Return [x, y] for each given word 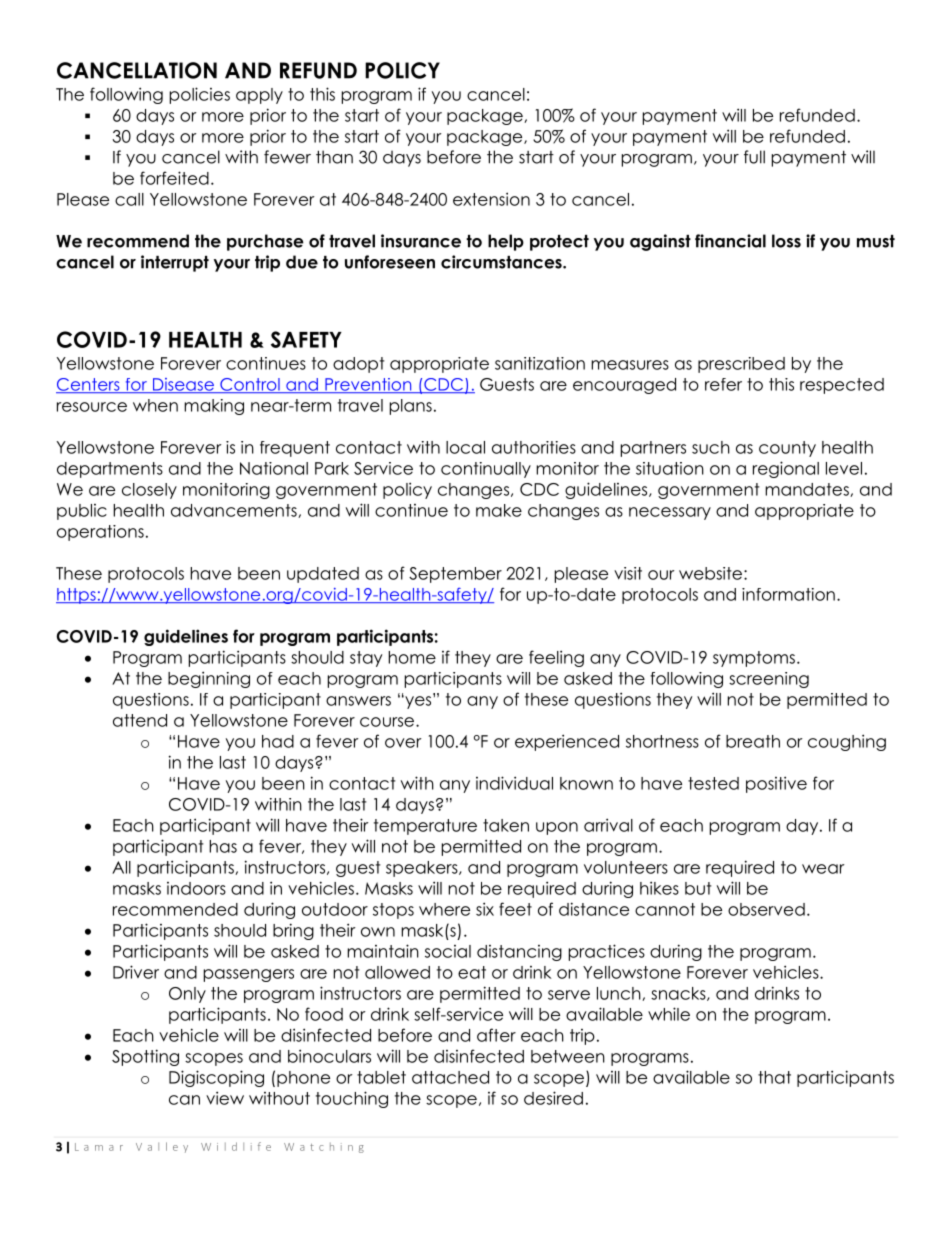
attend [140, 720]
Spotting [145, 1057]
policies [200, 95]
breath [753, 741]
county [787, 449]
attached [450, 1077]
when [155, 405]
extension [491, 199]
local [465, 447]
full [754, 157]
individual [514, 783]
